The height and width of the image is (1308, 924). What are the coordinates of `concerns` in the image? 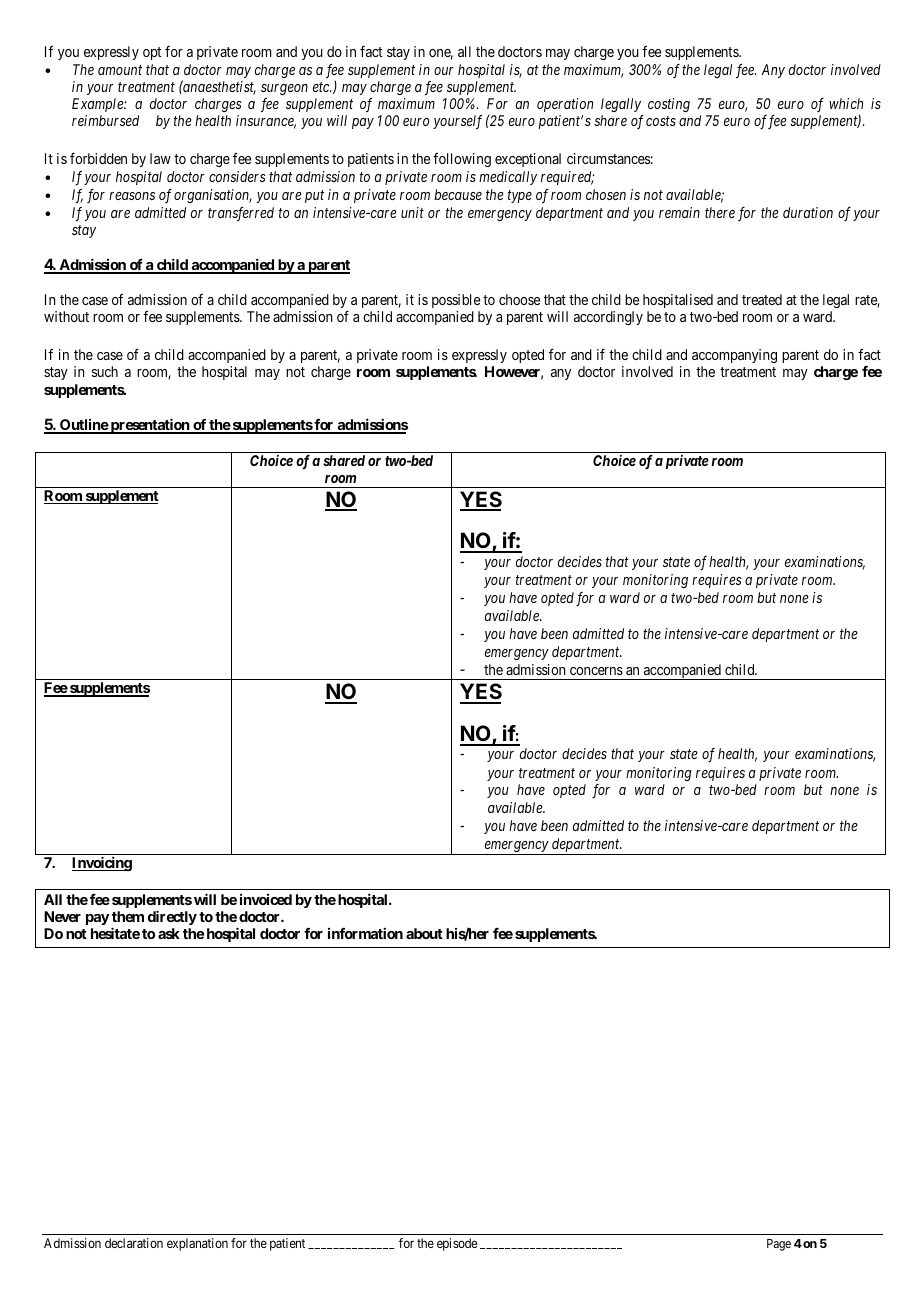 It's located at (596, 671).
